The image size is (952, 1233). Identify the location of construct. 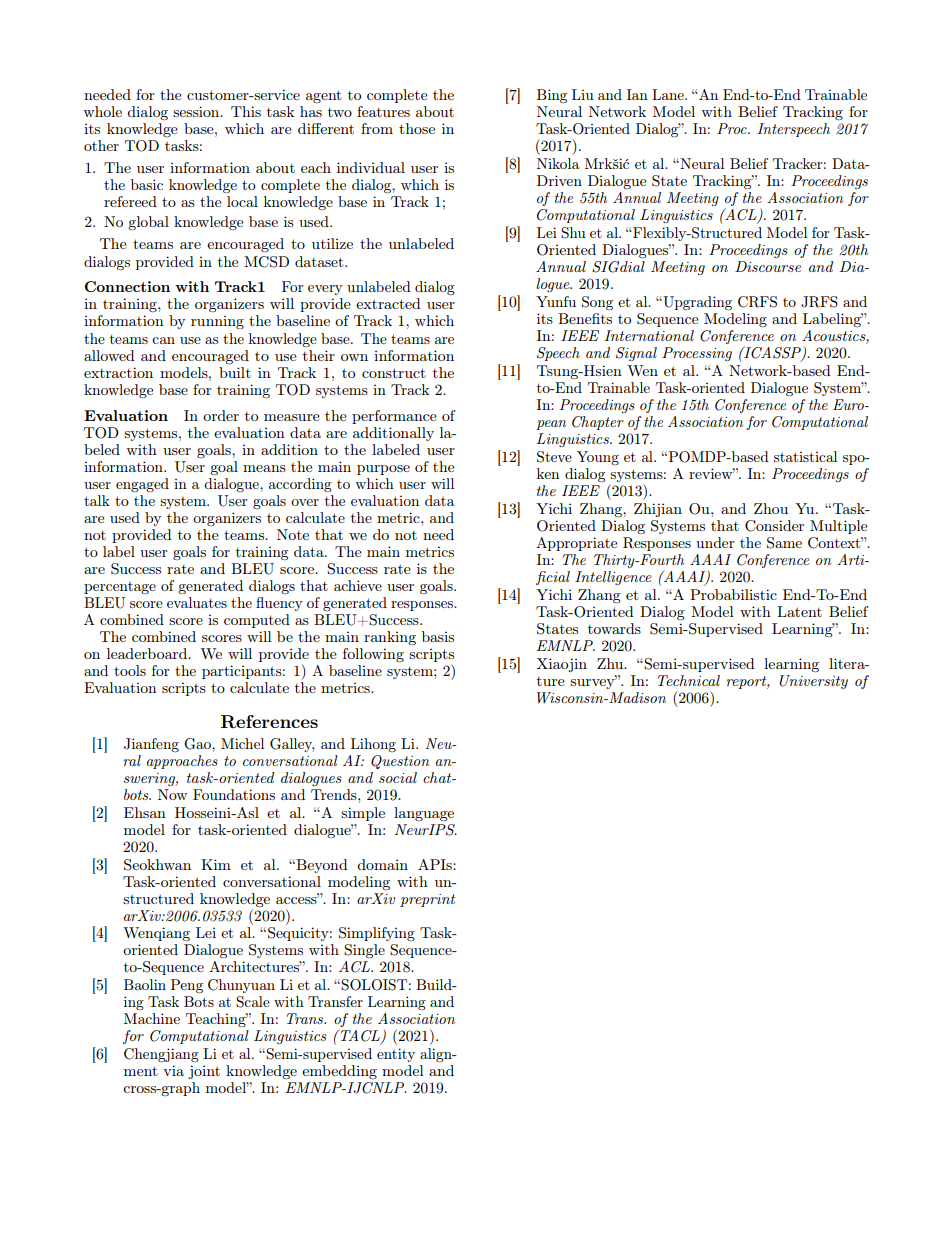
(394, 373).
